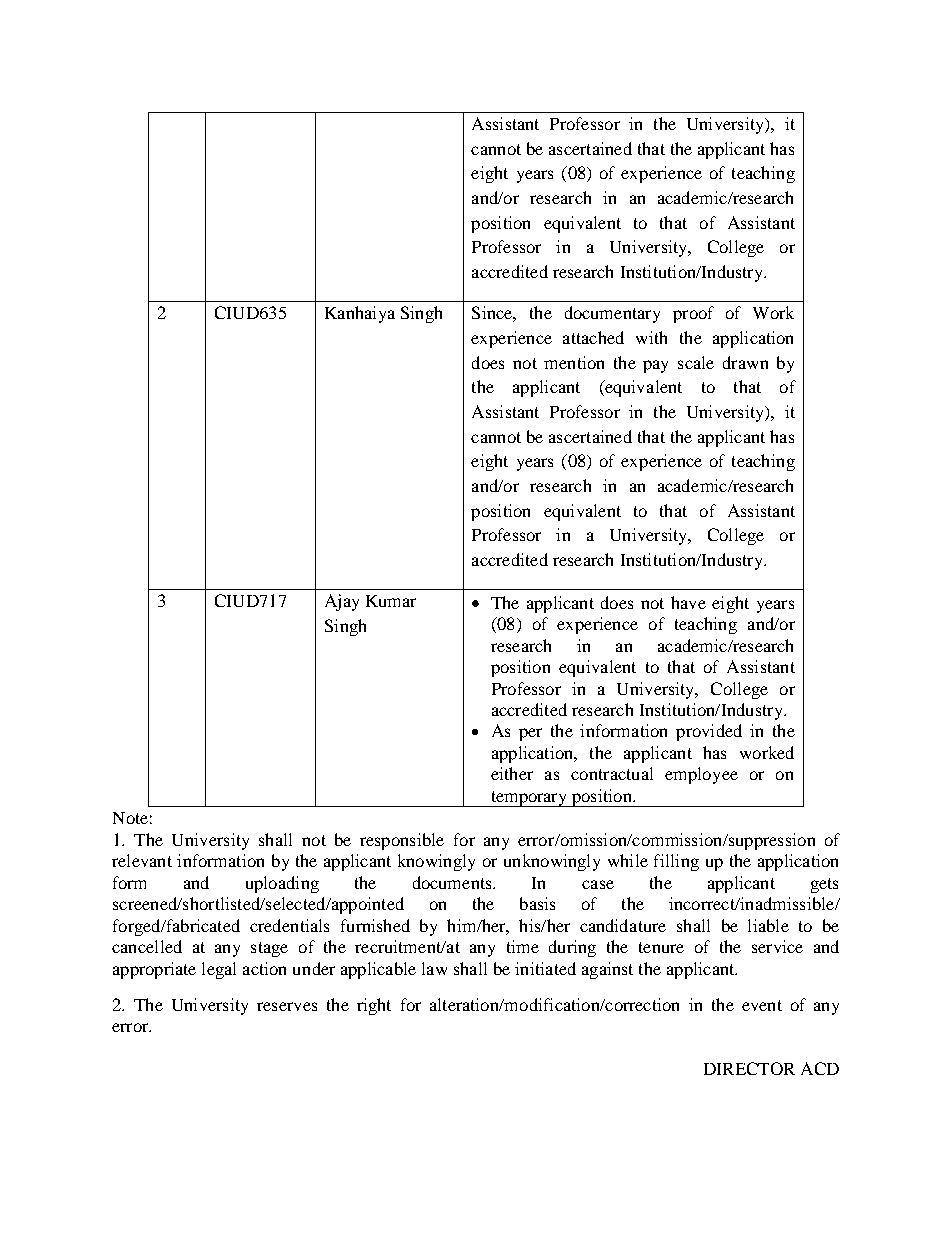 Image resolution: width=952 pixels, height=1233 pixels. I want to click on filling, so click(676, 862).
